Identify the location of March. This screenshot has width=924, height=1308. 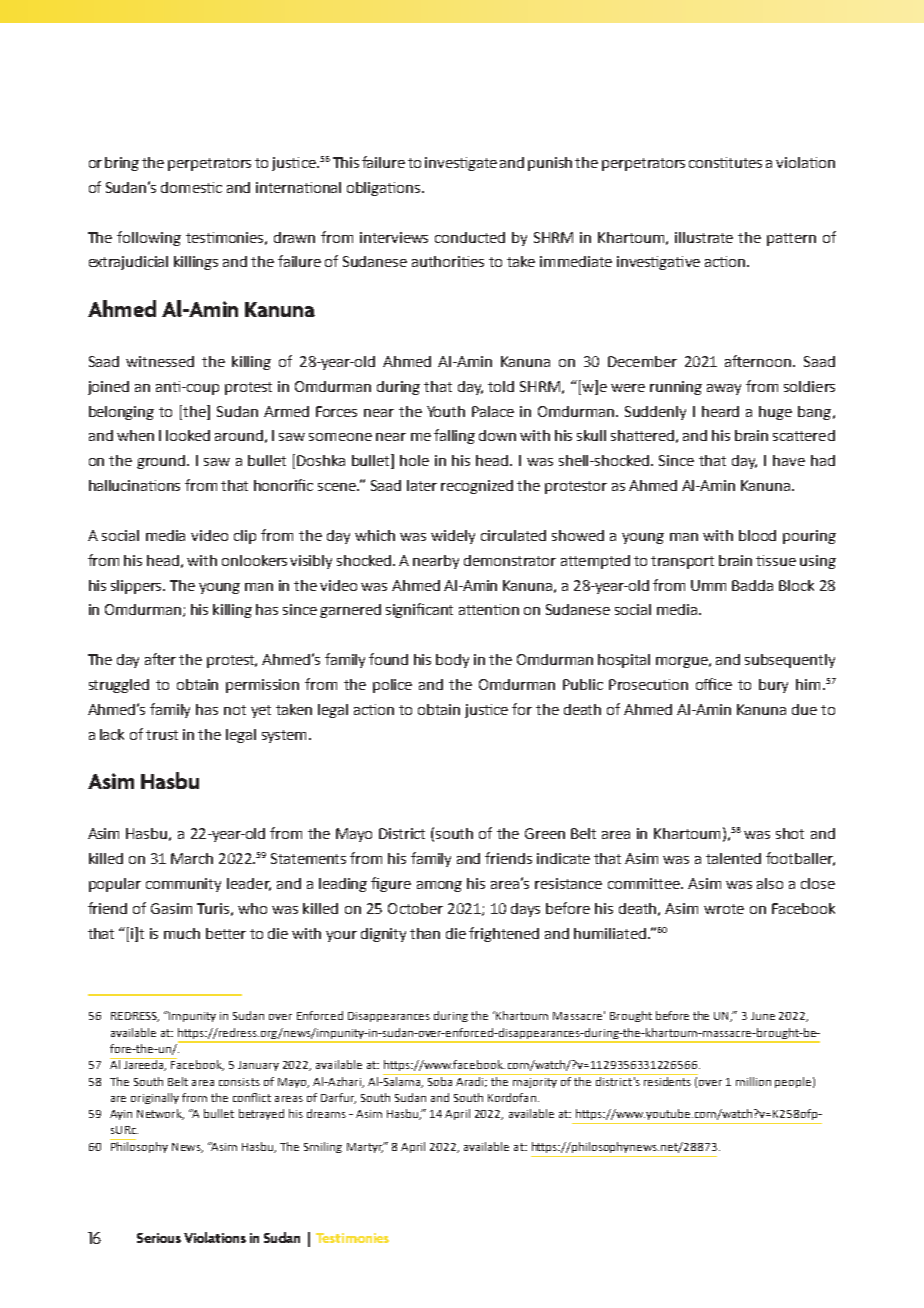
(192, 858).
